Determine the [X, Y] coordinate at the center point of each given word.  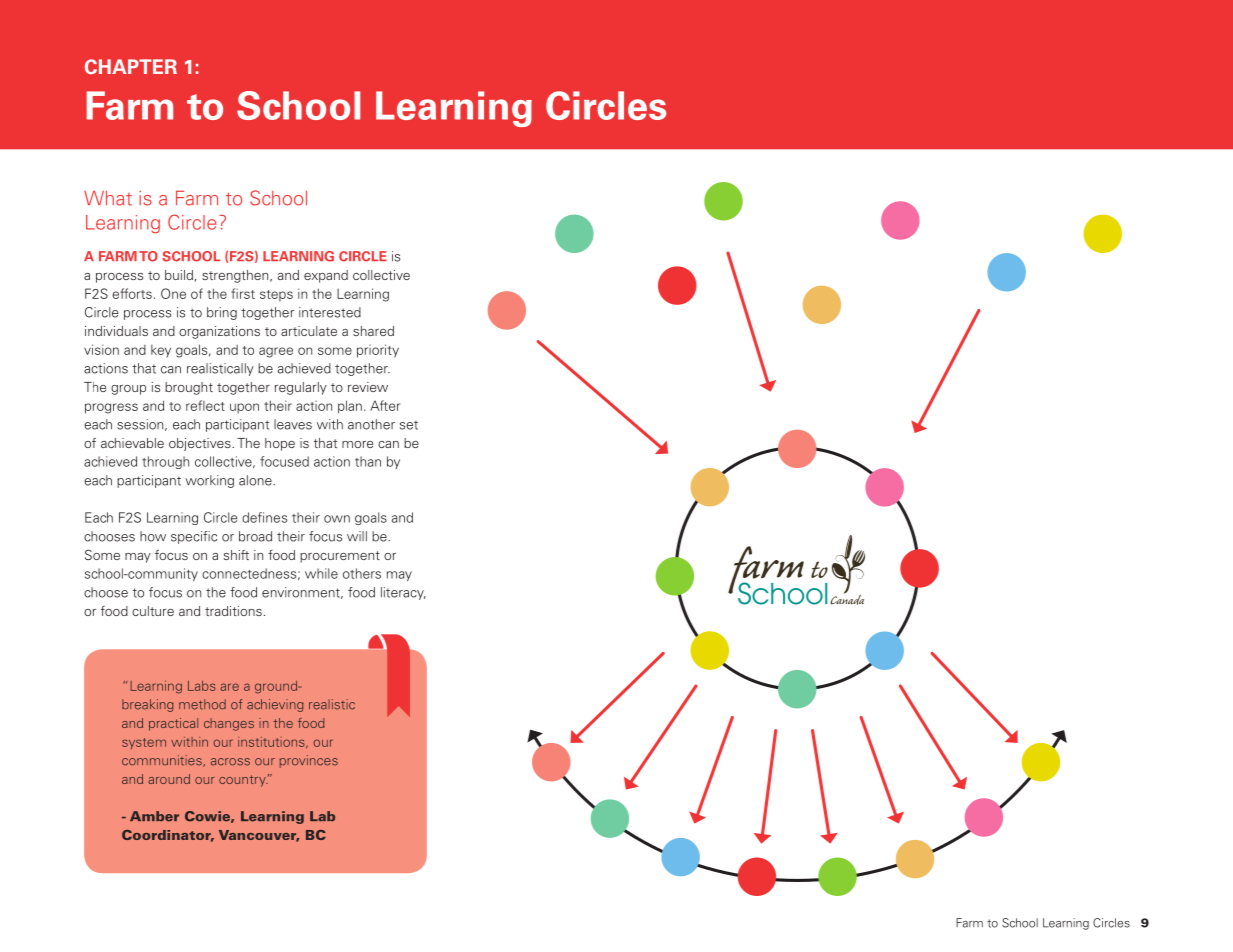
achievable [132, 443]
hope [280, 444]
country [243, 781]
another [371, 424]
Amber [154, 816]
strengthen [236, 276]
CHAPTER [131, 66]
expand [326, 276]
